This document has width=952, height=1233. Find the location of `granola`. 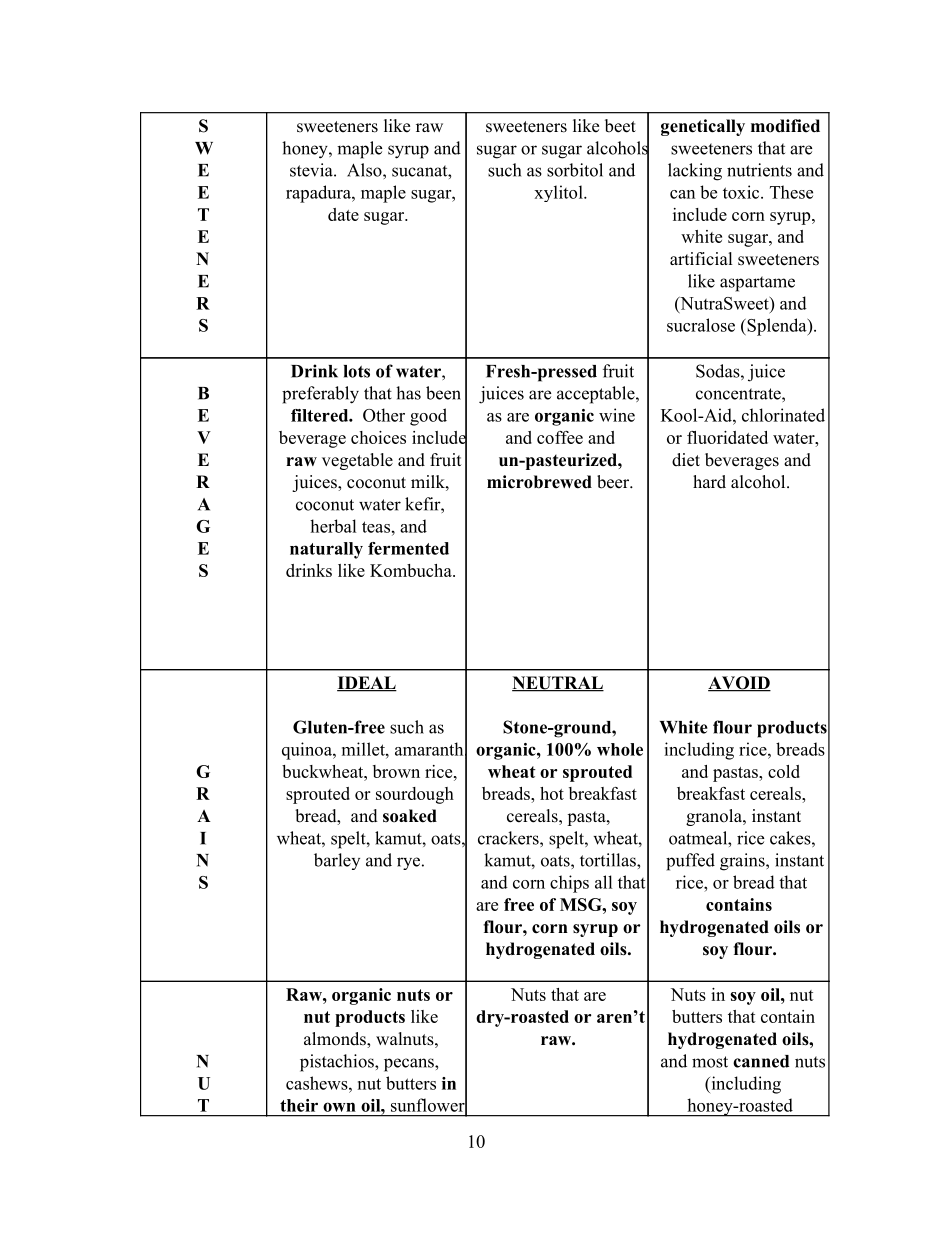

granola is located at coordinates (715, 817).
